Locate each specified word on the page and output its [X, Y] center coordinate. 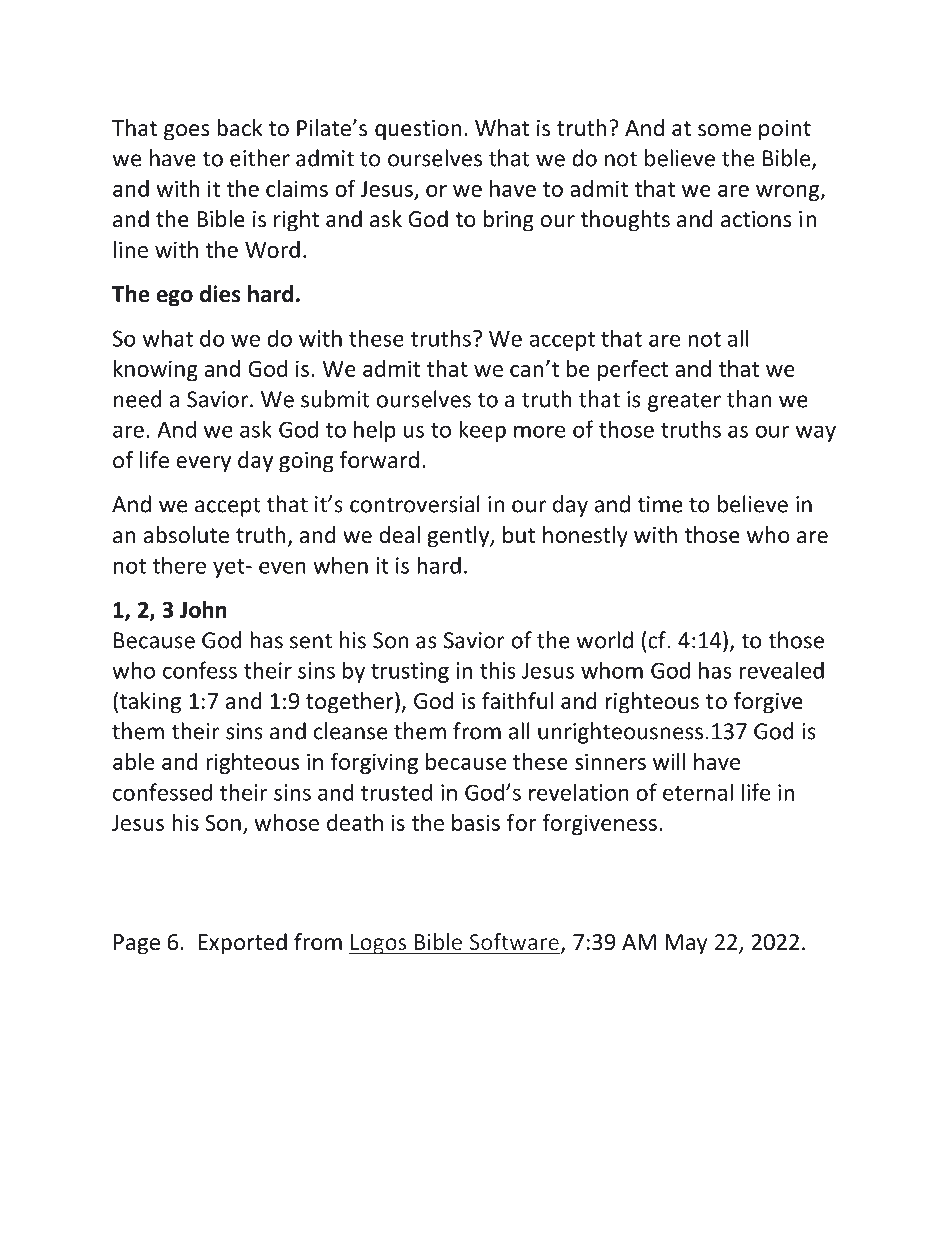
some [724, 130]
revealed [782, 670]
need [138, 399]
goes [186, 132]
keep [482, 431]
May [686, 944]
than [749, 399]
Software [514, 941]
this [497, 670]
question [418, 130]
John [203, 609]
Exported [243, 944]
